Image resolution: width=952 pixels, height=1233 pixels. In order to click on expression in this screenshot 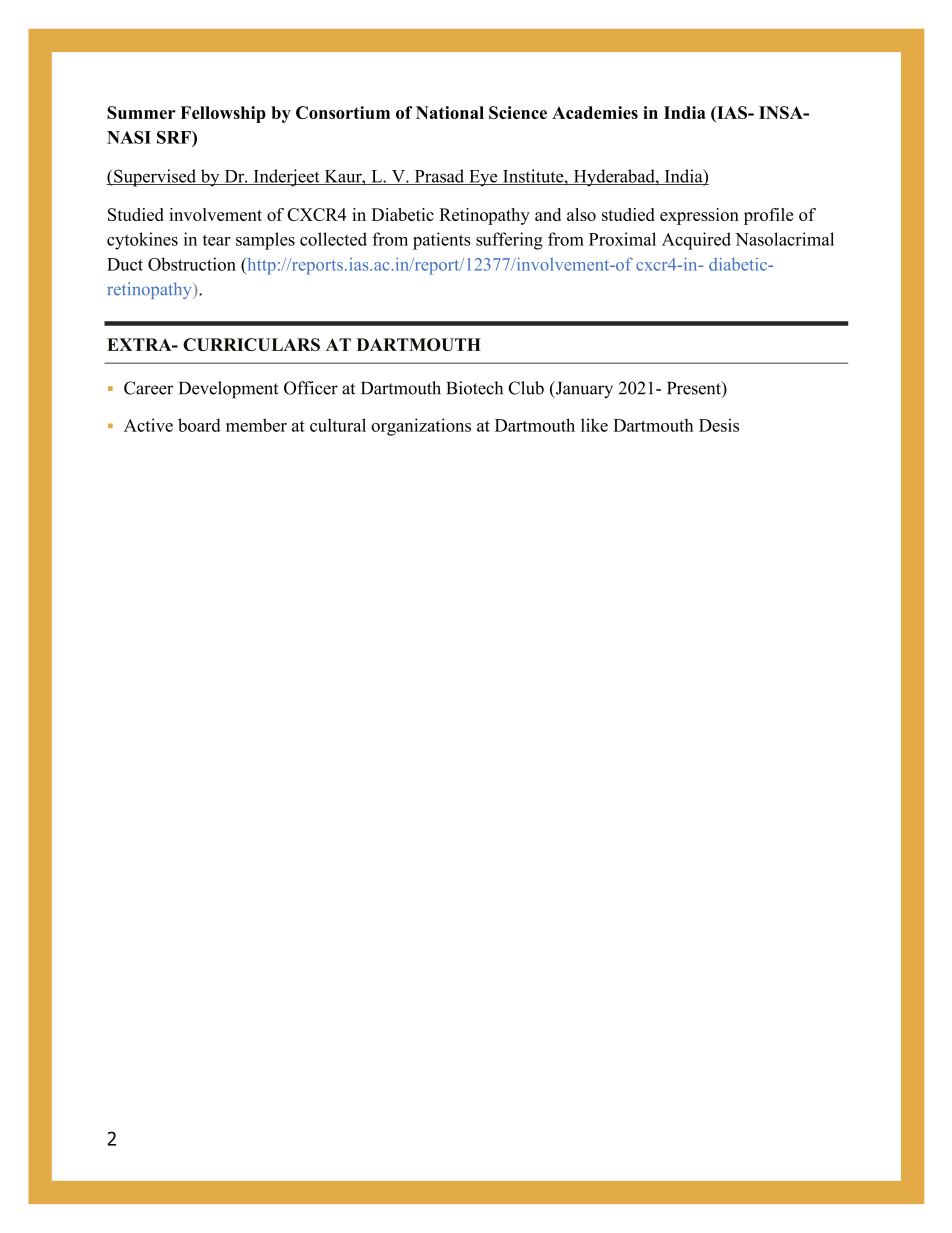, I will do `click(699, 216)`.
